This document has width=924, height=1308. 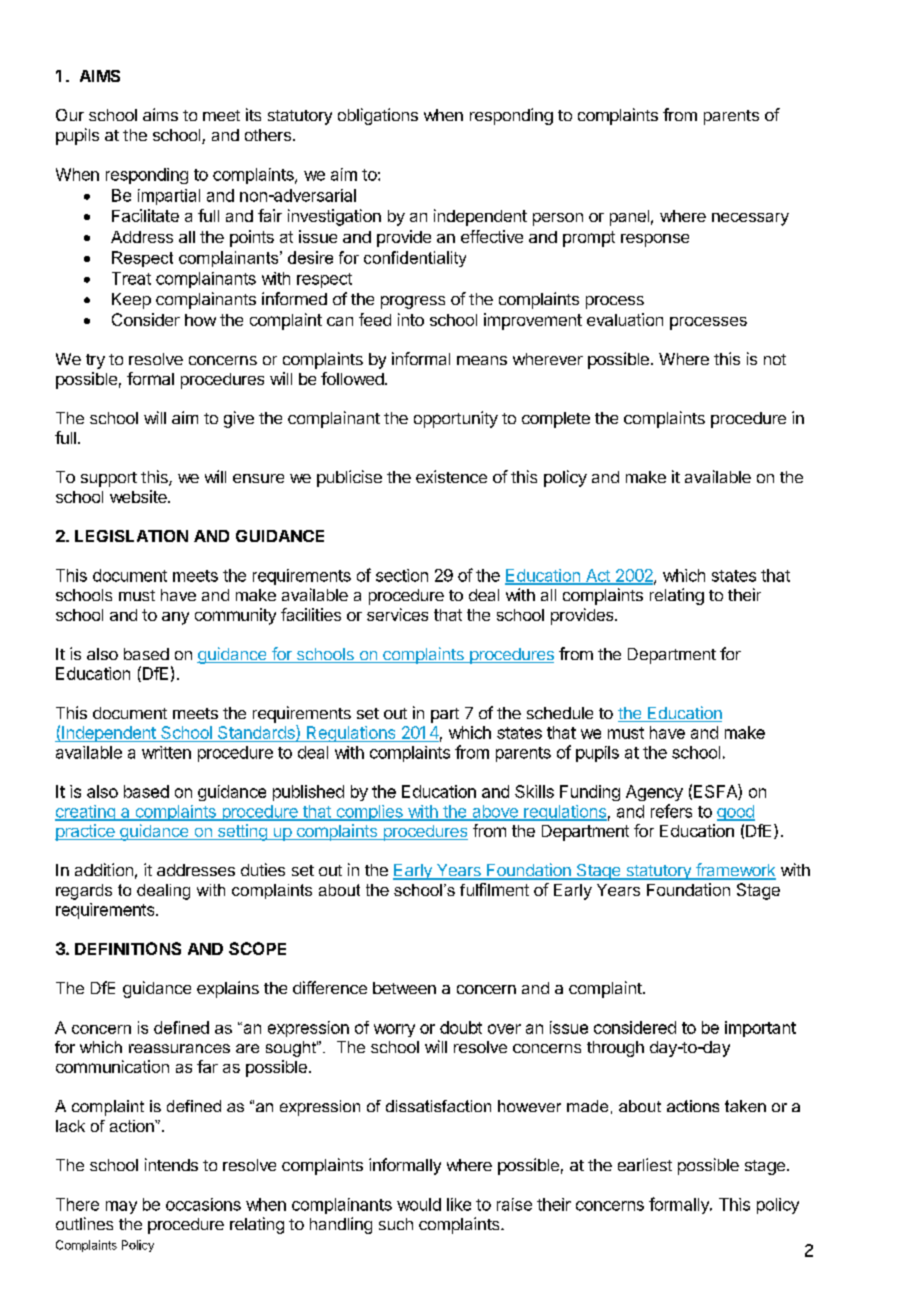 I want to click on Facilitate, so click(x=145, y=215).
